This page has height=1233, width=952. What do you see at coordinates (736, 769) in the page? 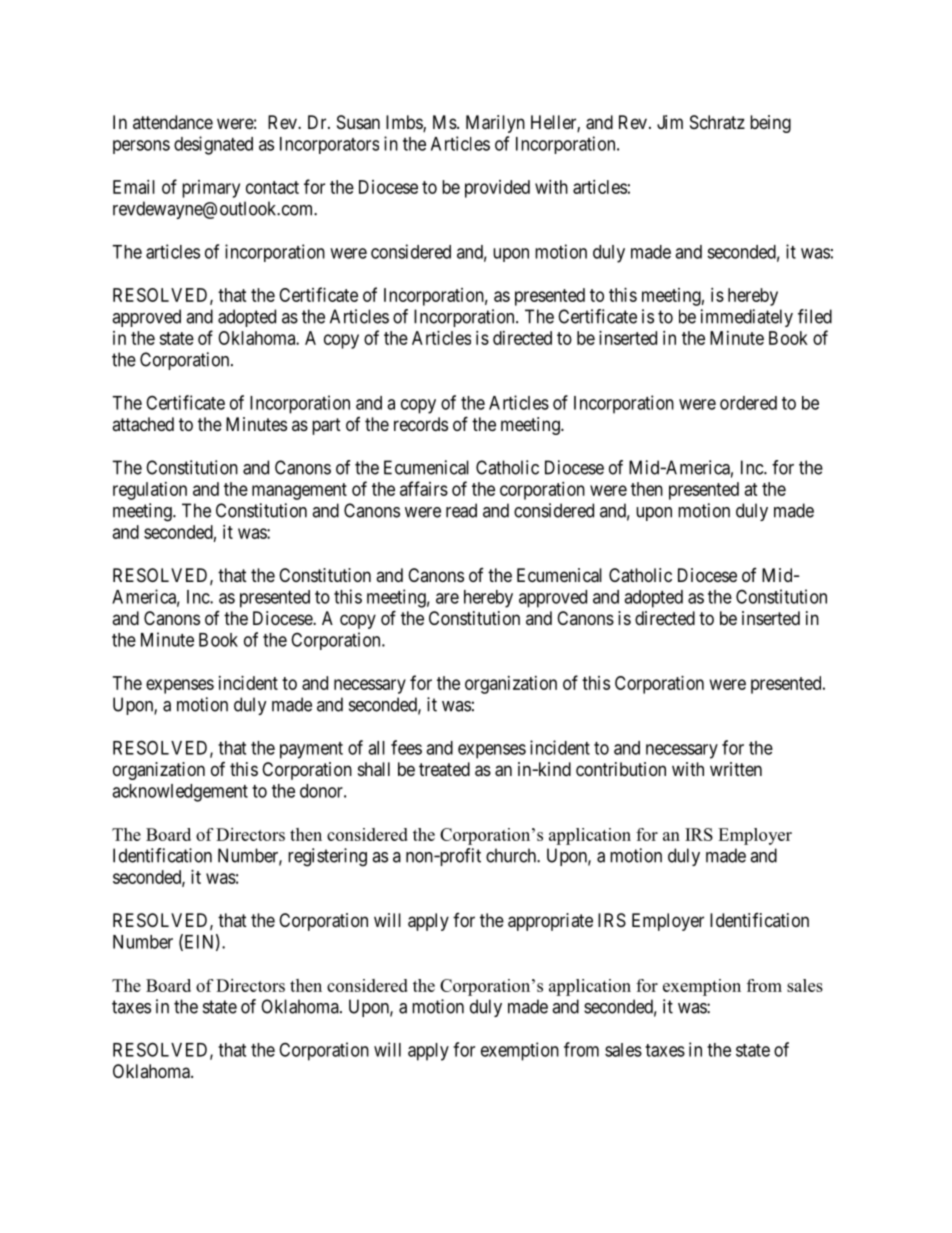
I see `written` at bounding box center [736, 769].
